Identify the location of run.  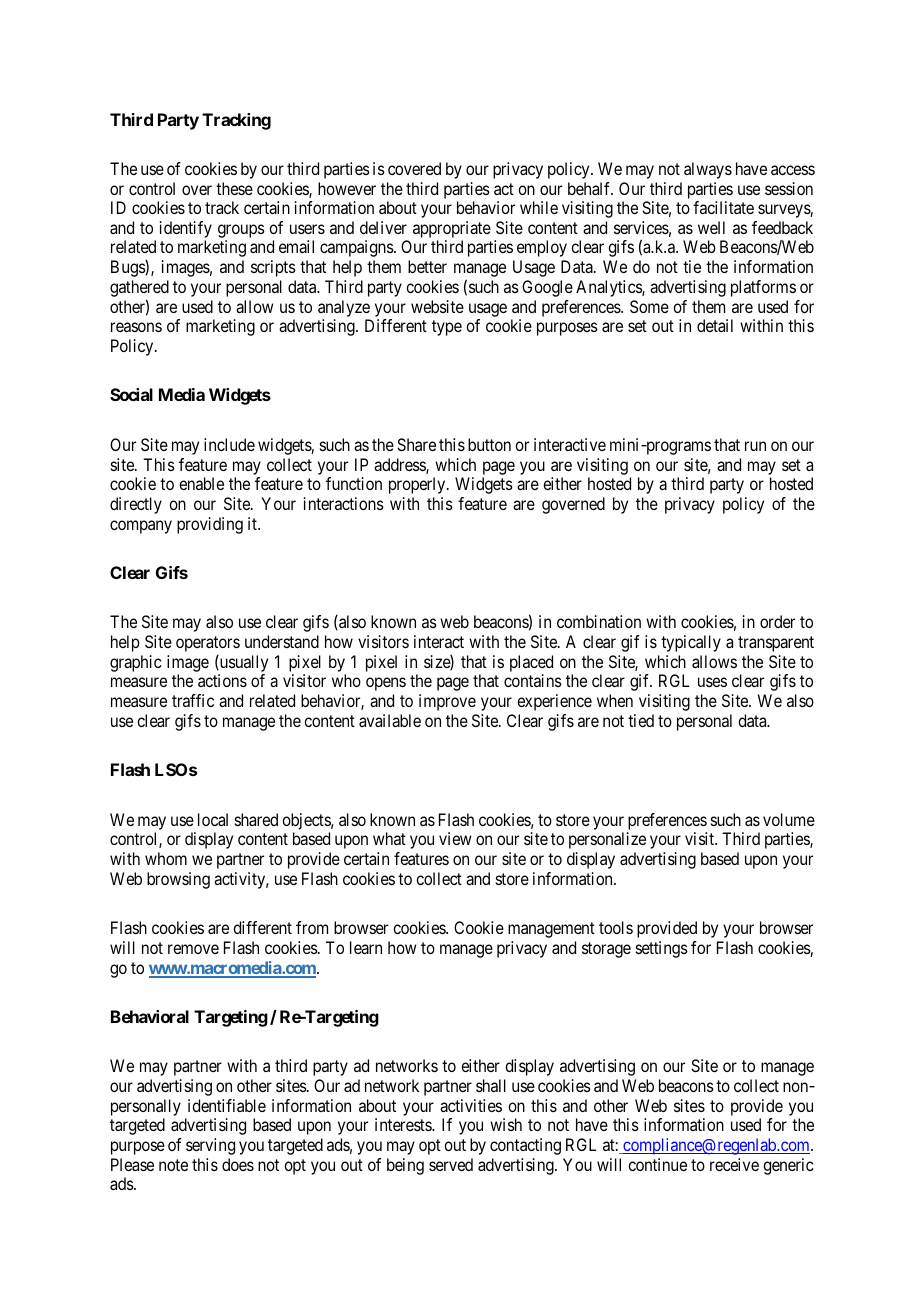
(755, 446).
